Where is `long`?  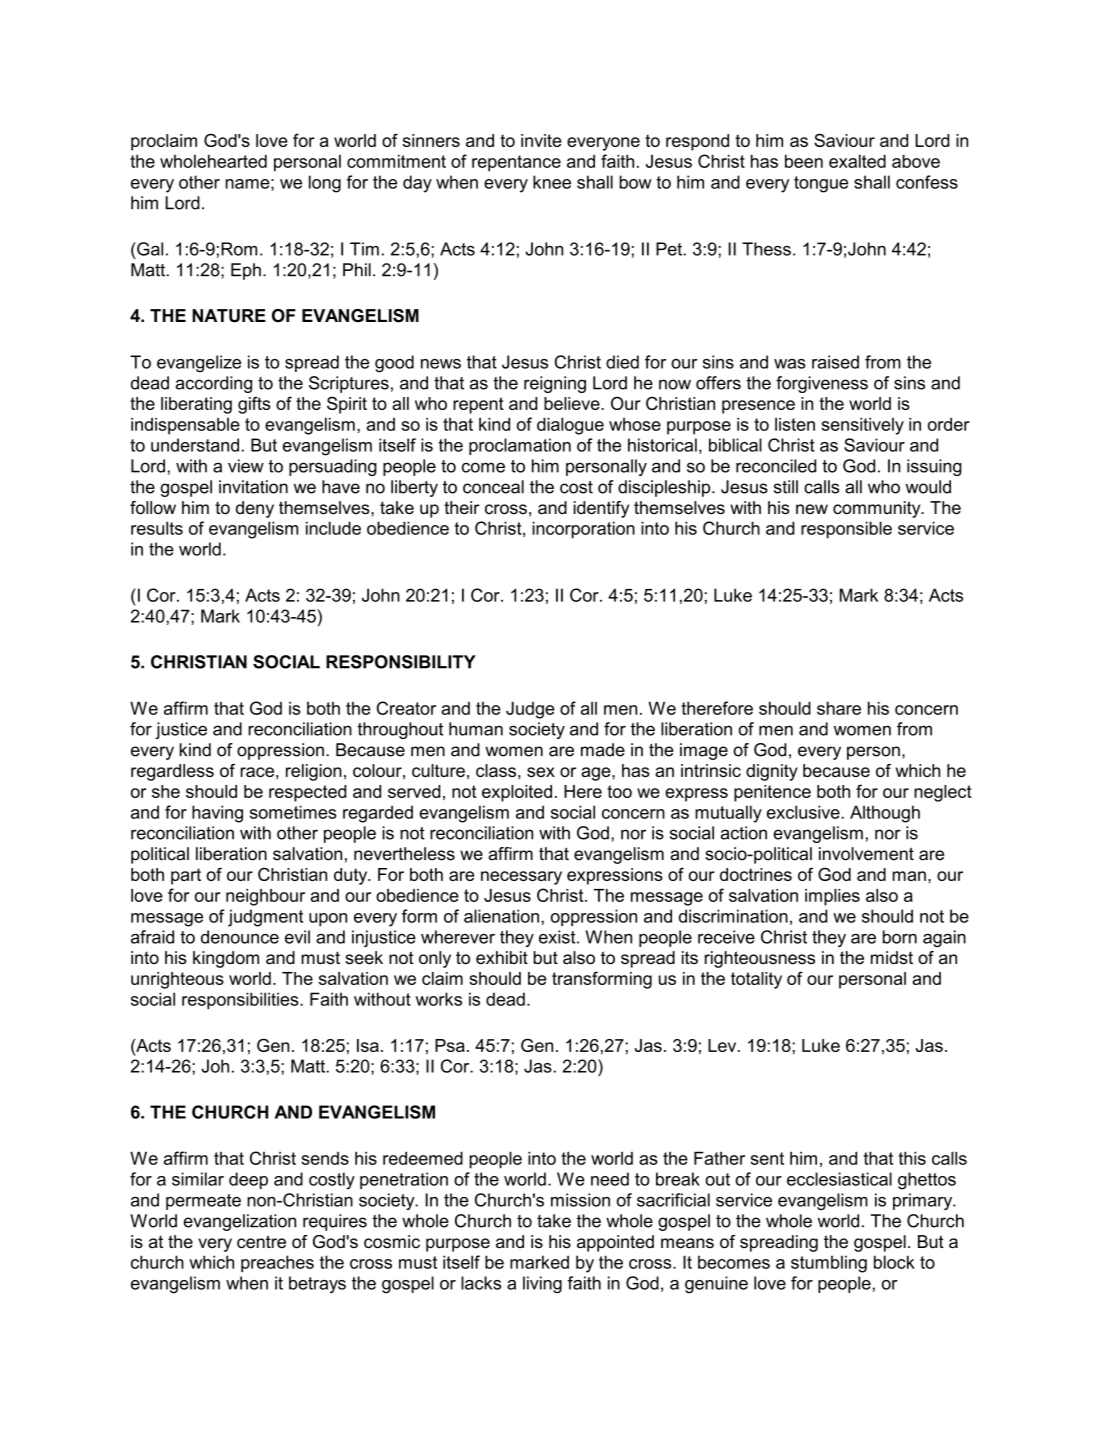
long is located at coordinates (325, 184).
